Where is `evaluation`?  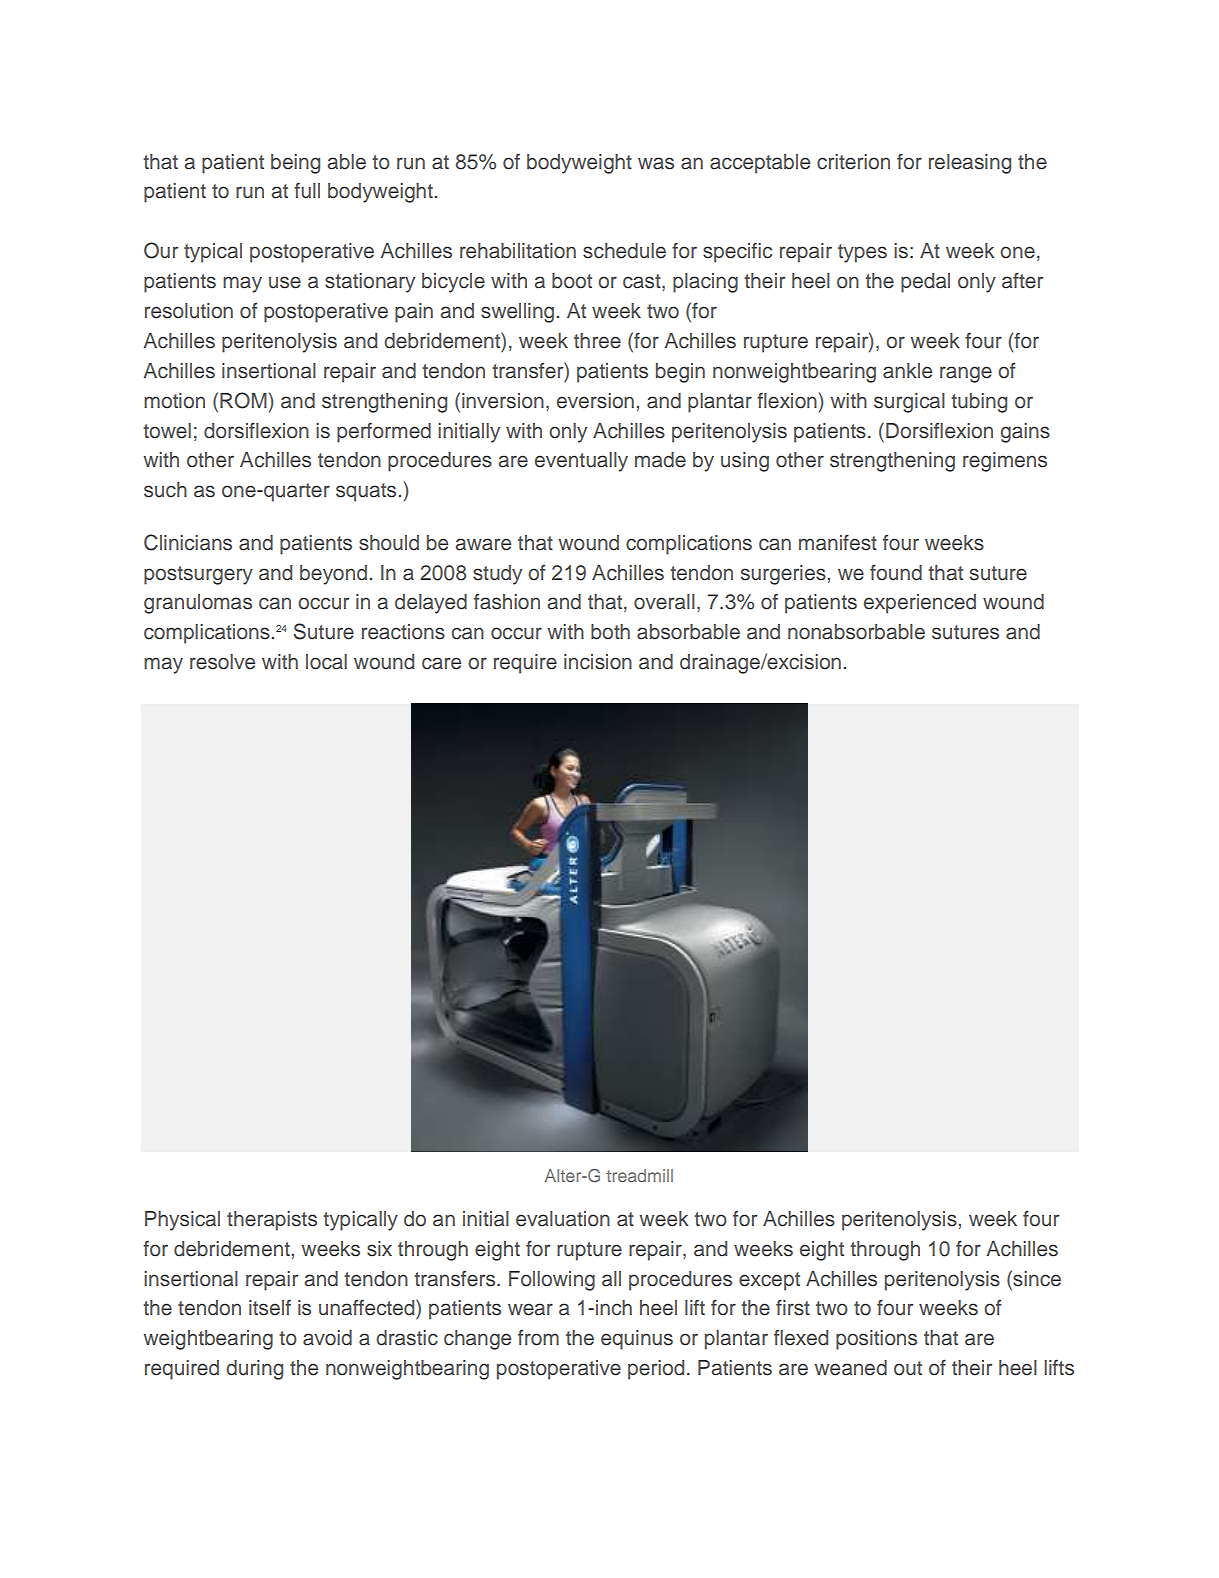
evaluation is located at coordinates (563, 1219).
